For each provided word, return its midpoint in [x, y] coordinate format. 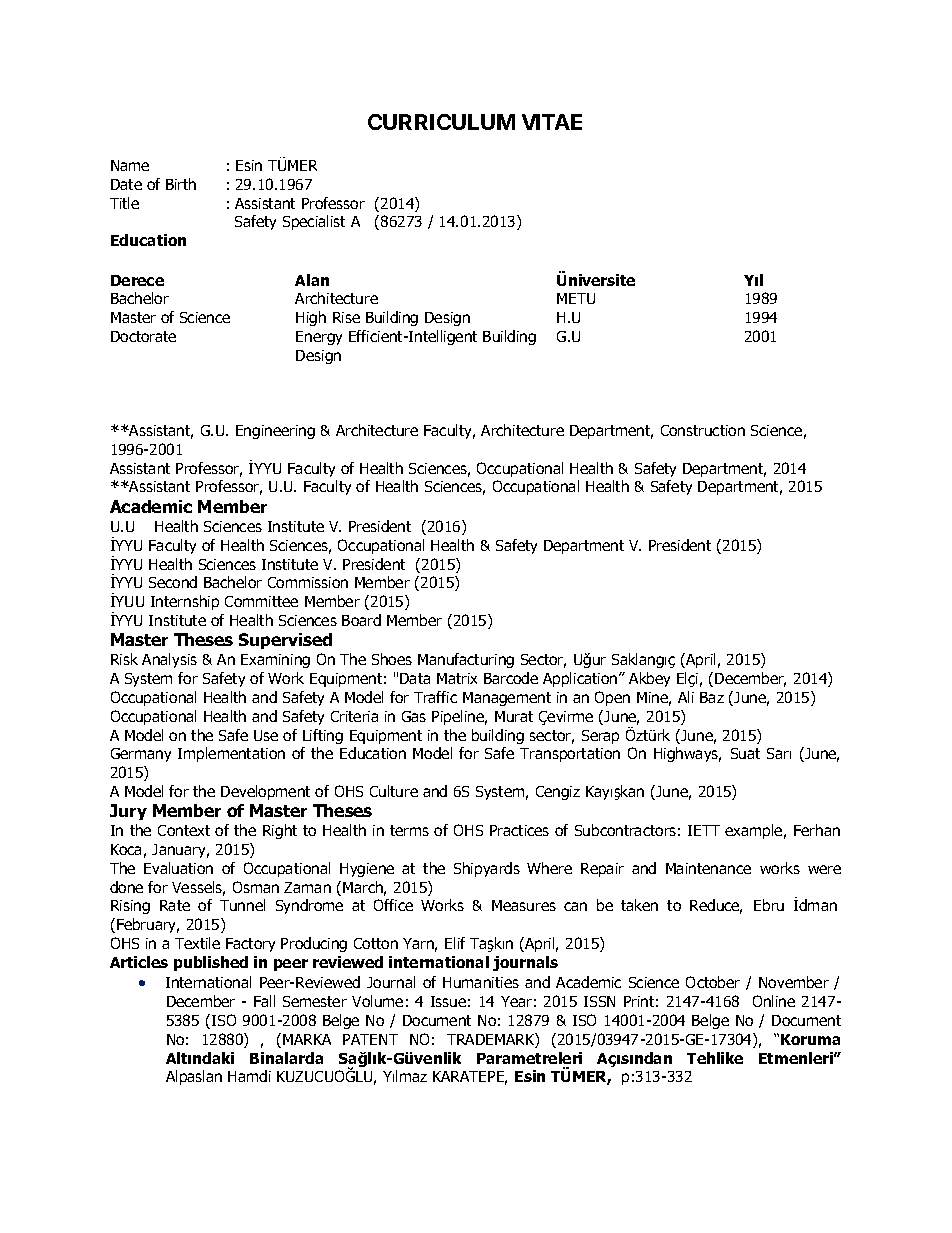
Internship [185, 602]
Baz [712, 697]
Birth [181, 184]
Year [516, 1001]
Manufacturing [466, 660]
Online [774, 1001]
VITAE [552, 122]
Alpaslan [194, 1077]
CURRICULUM [441, 122]
